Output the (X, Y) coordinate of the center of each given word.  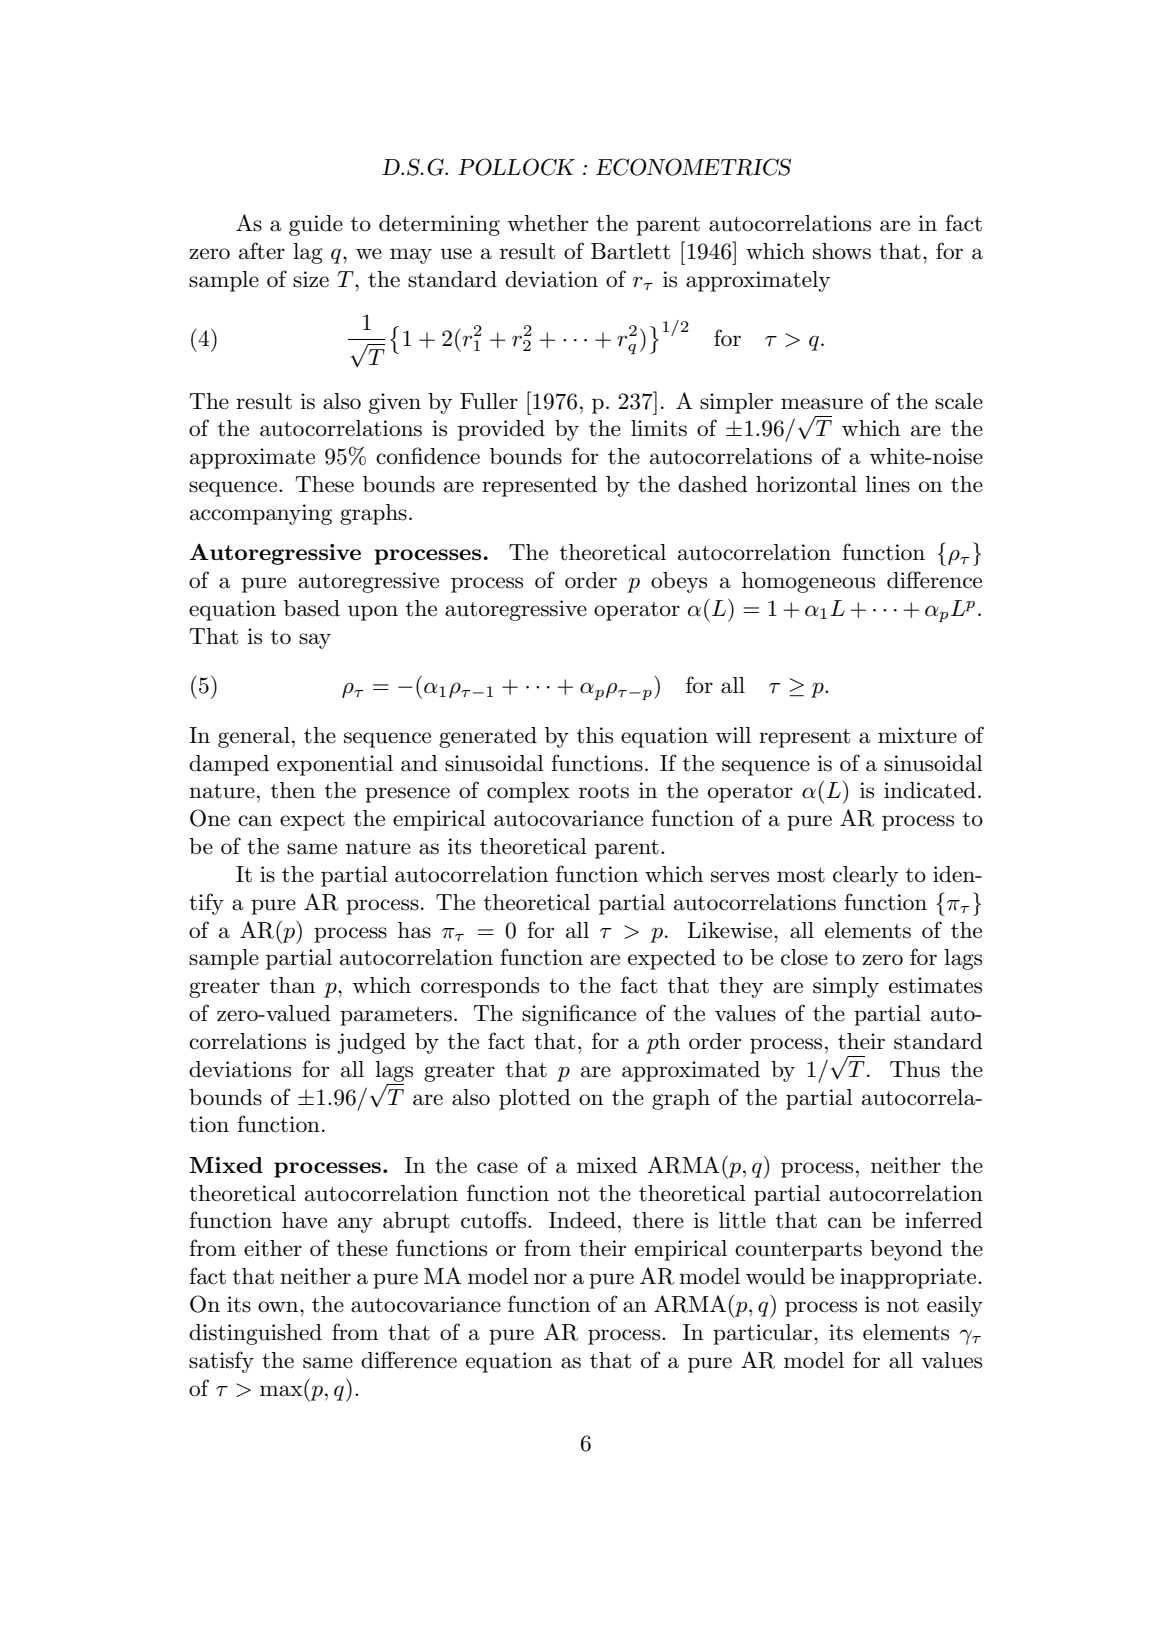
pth (663, 1043)
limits (659, 428)
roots (604, 791)
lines (887, 484)
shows (842, 251)
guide (316, 225)
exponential (335, 765)
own (279, 1307)
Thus (915, 1069)
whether (547, 223)
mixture (917, 735)
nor (550, 1278)
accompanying (261, 514)
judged (371, 1043)
